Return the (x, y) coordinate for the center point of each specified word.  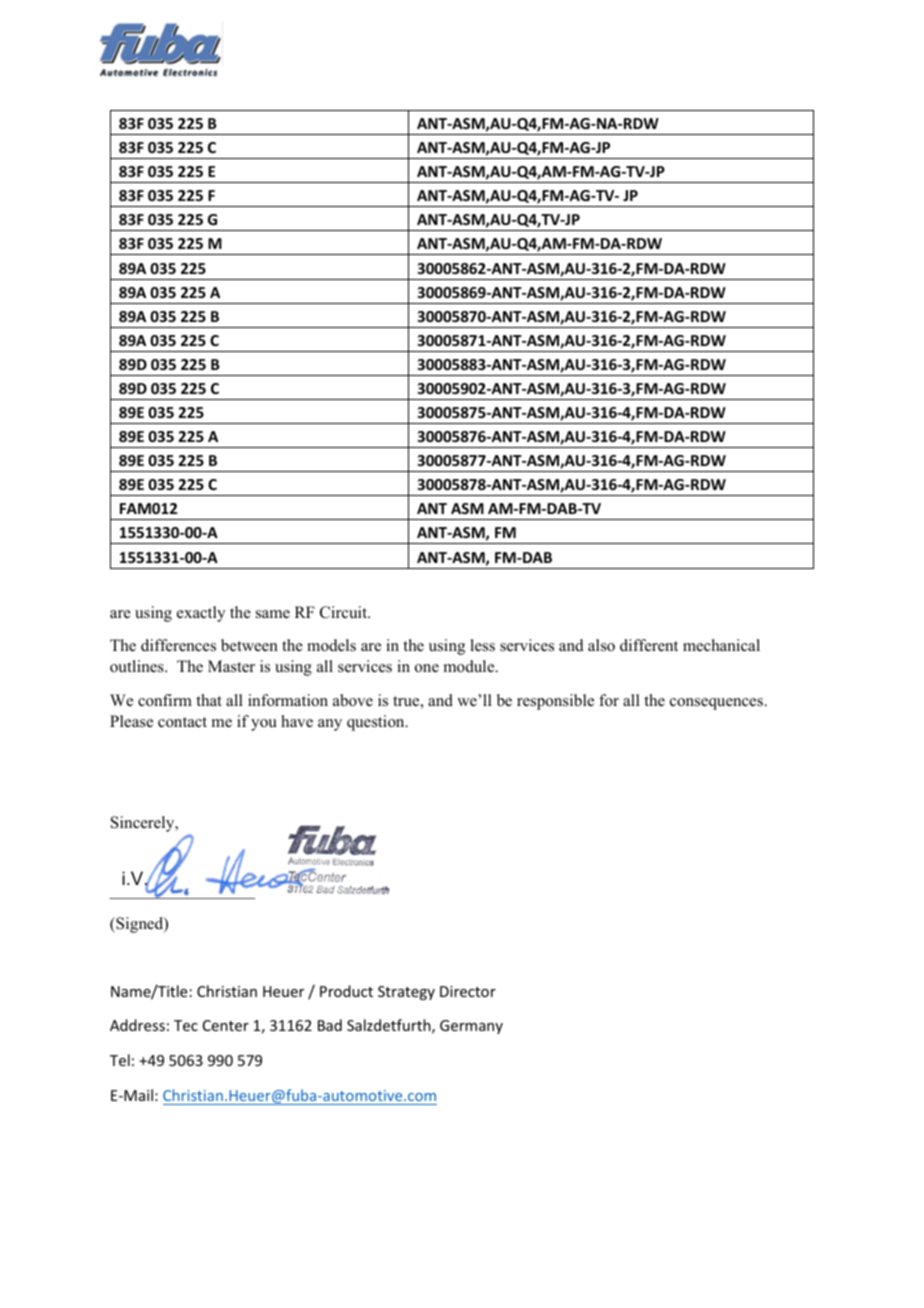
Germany (471, 1027)
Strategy (406, 993)
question (377, 723)
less (482, 645)
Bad (330, 1025)
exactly (201, 614)
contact (182, 722)
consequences (717, 704)
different (649, 645)
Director (468, 991)
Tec (186, 1025)
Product (346, 991)
